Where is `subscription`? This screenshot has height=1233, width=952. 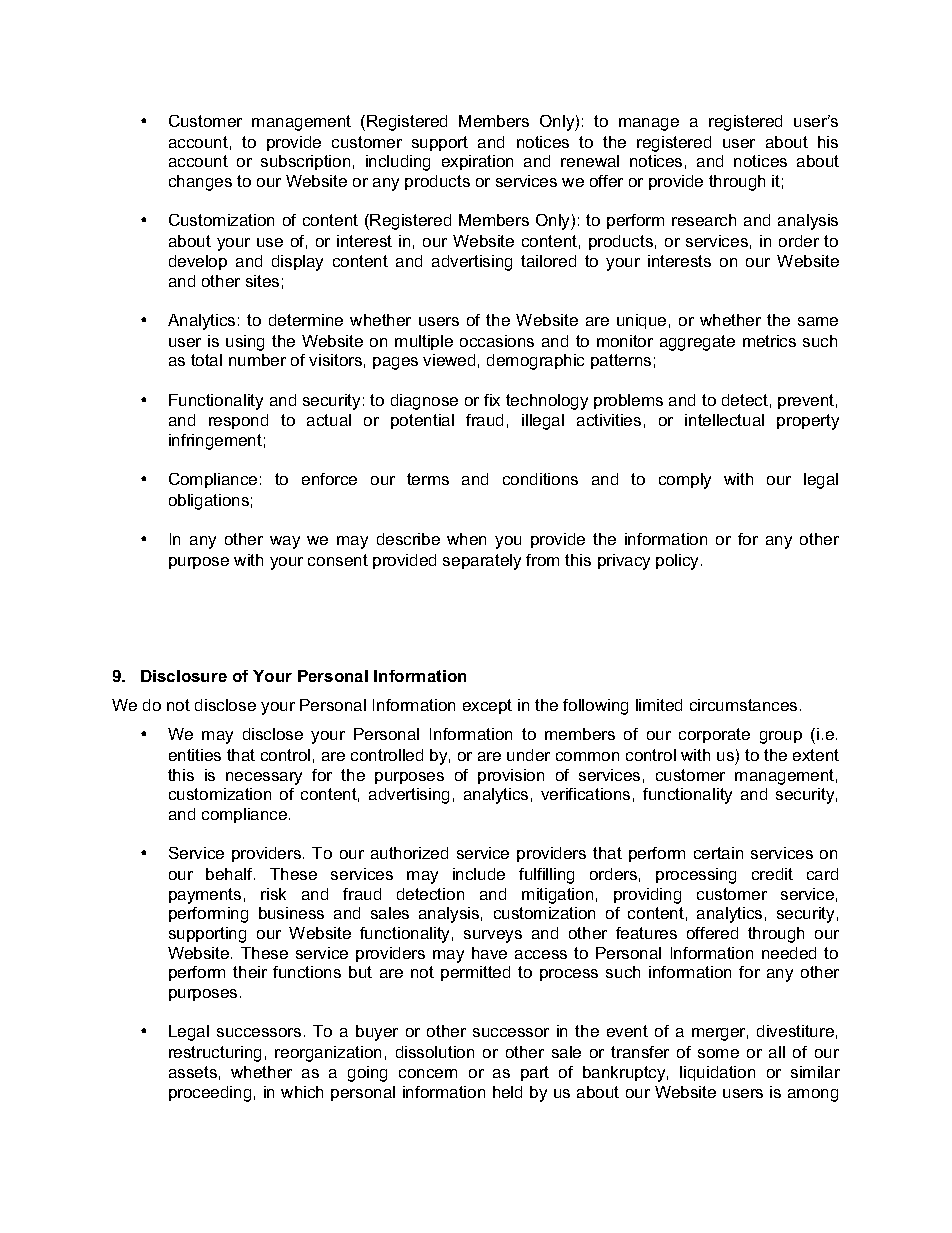 subscription is located at coordinates (305, 162).
